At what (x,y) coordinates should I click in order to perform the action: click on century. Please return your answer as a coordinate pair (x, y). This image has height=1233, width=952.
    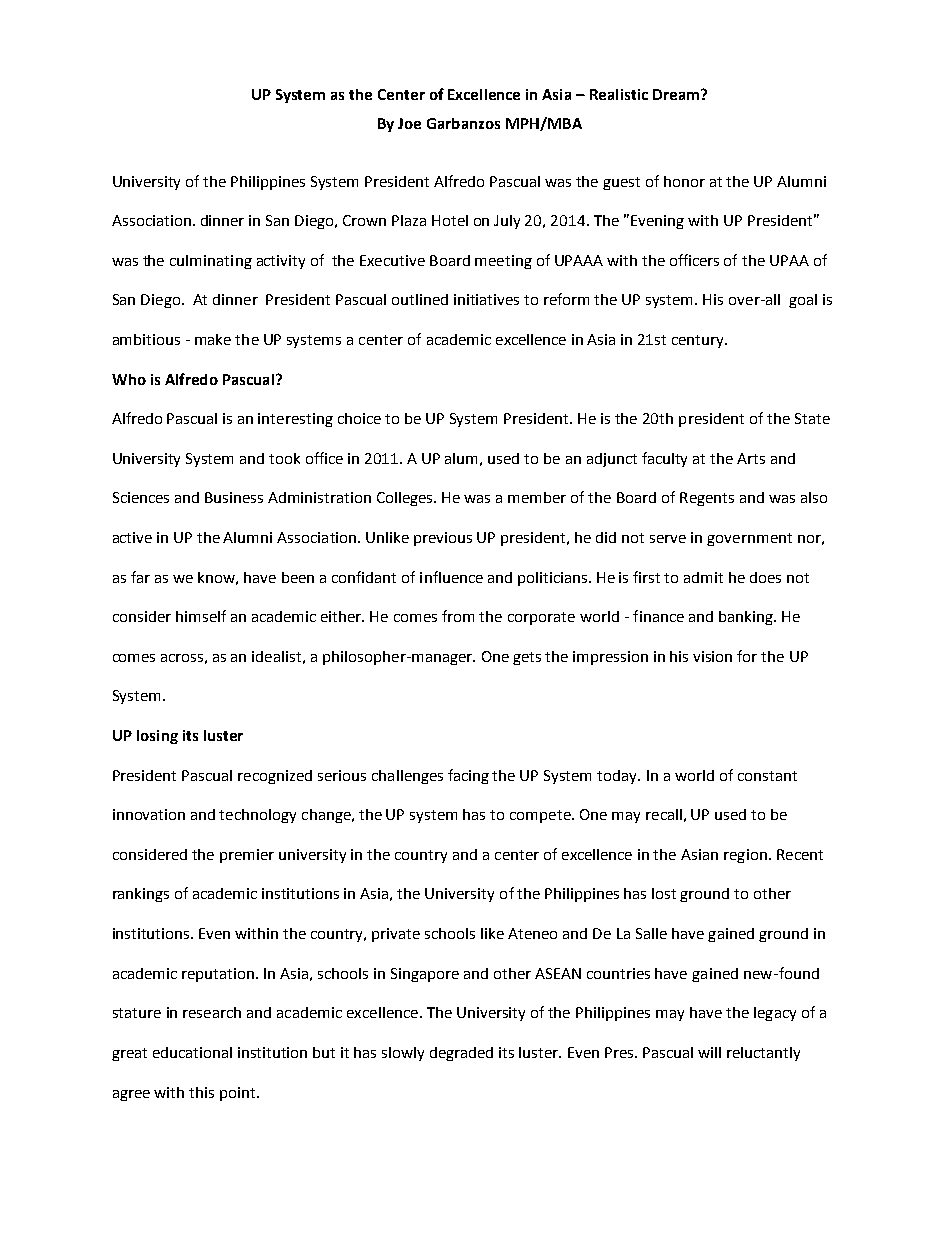
    Looking at the image, I should click on (699, 341).
